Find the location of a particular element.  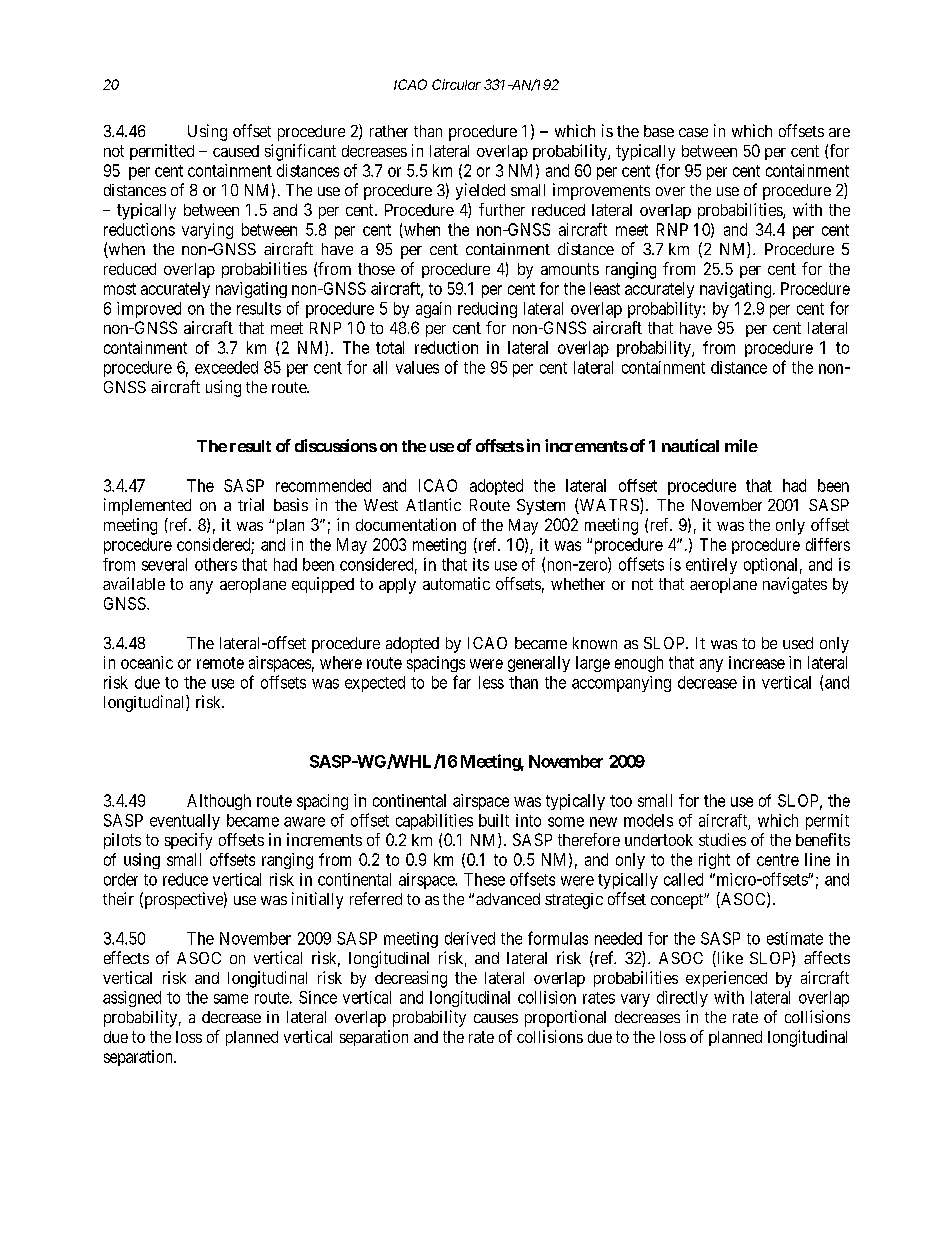

experienced is located at coordinates (726, 979).
